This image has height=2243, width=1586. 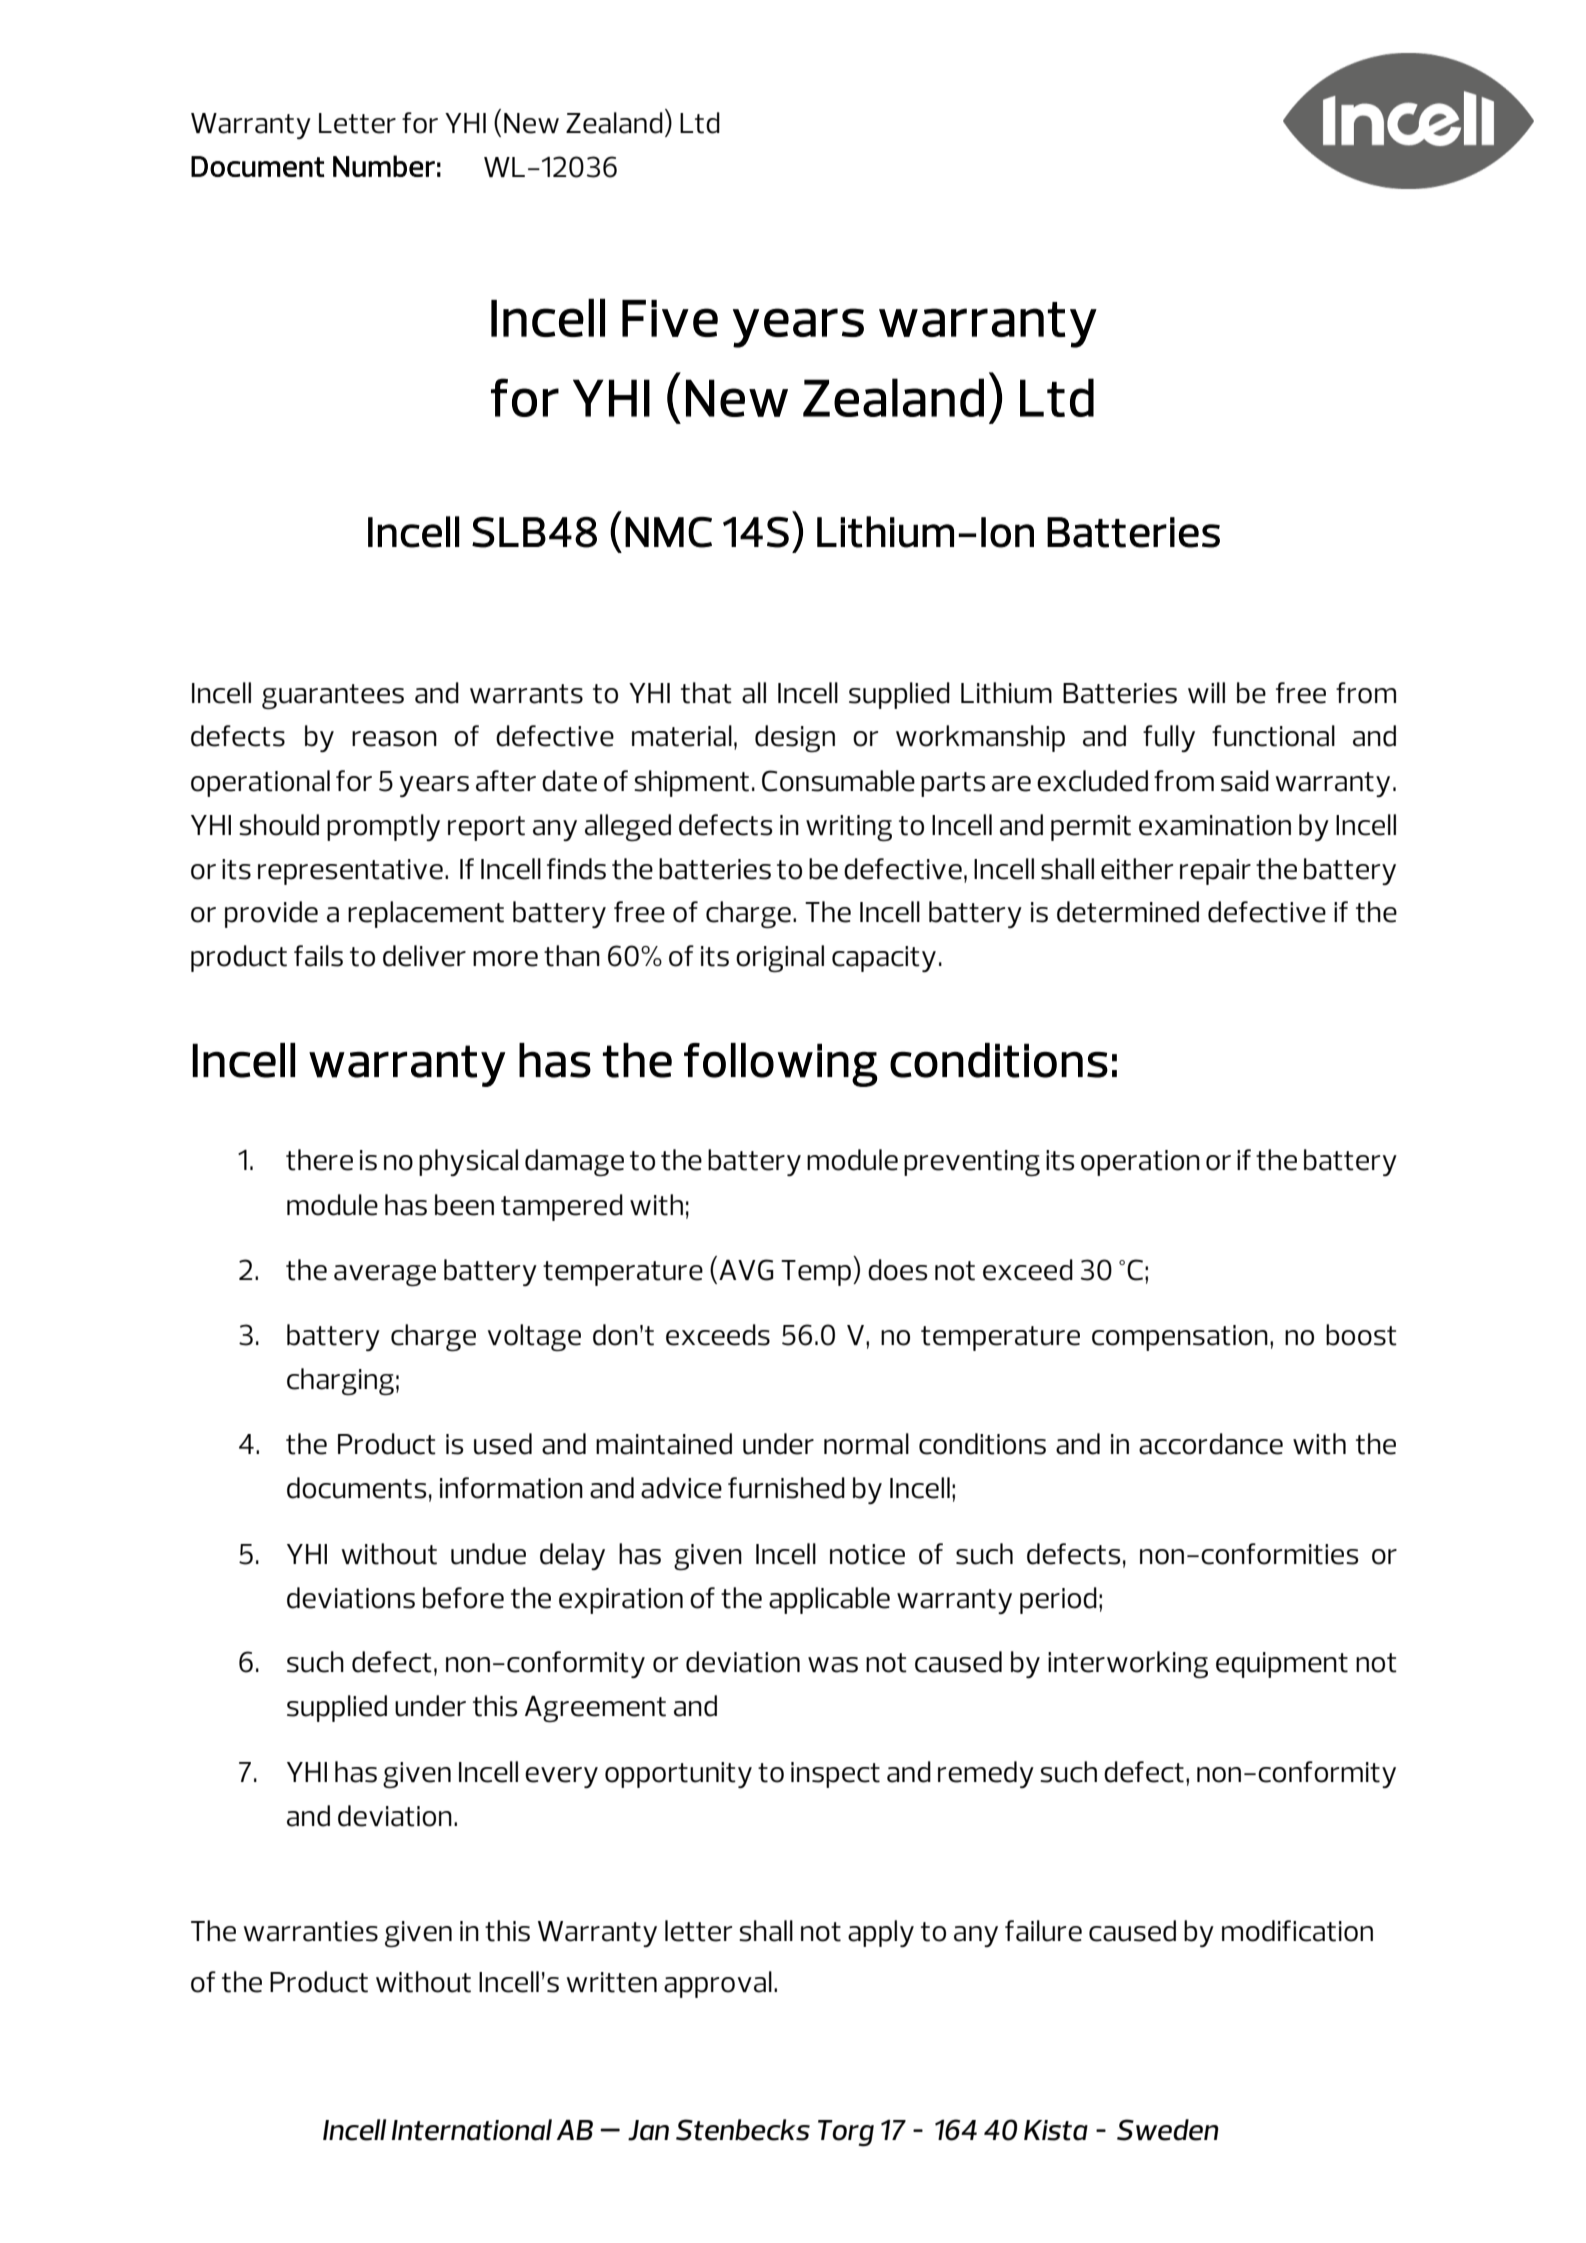 I want to click on examination, so click(x=1215, y=825).
